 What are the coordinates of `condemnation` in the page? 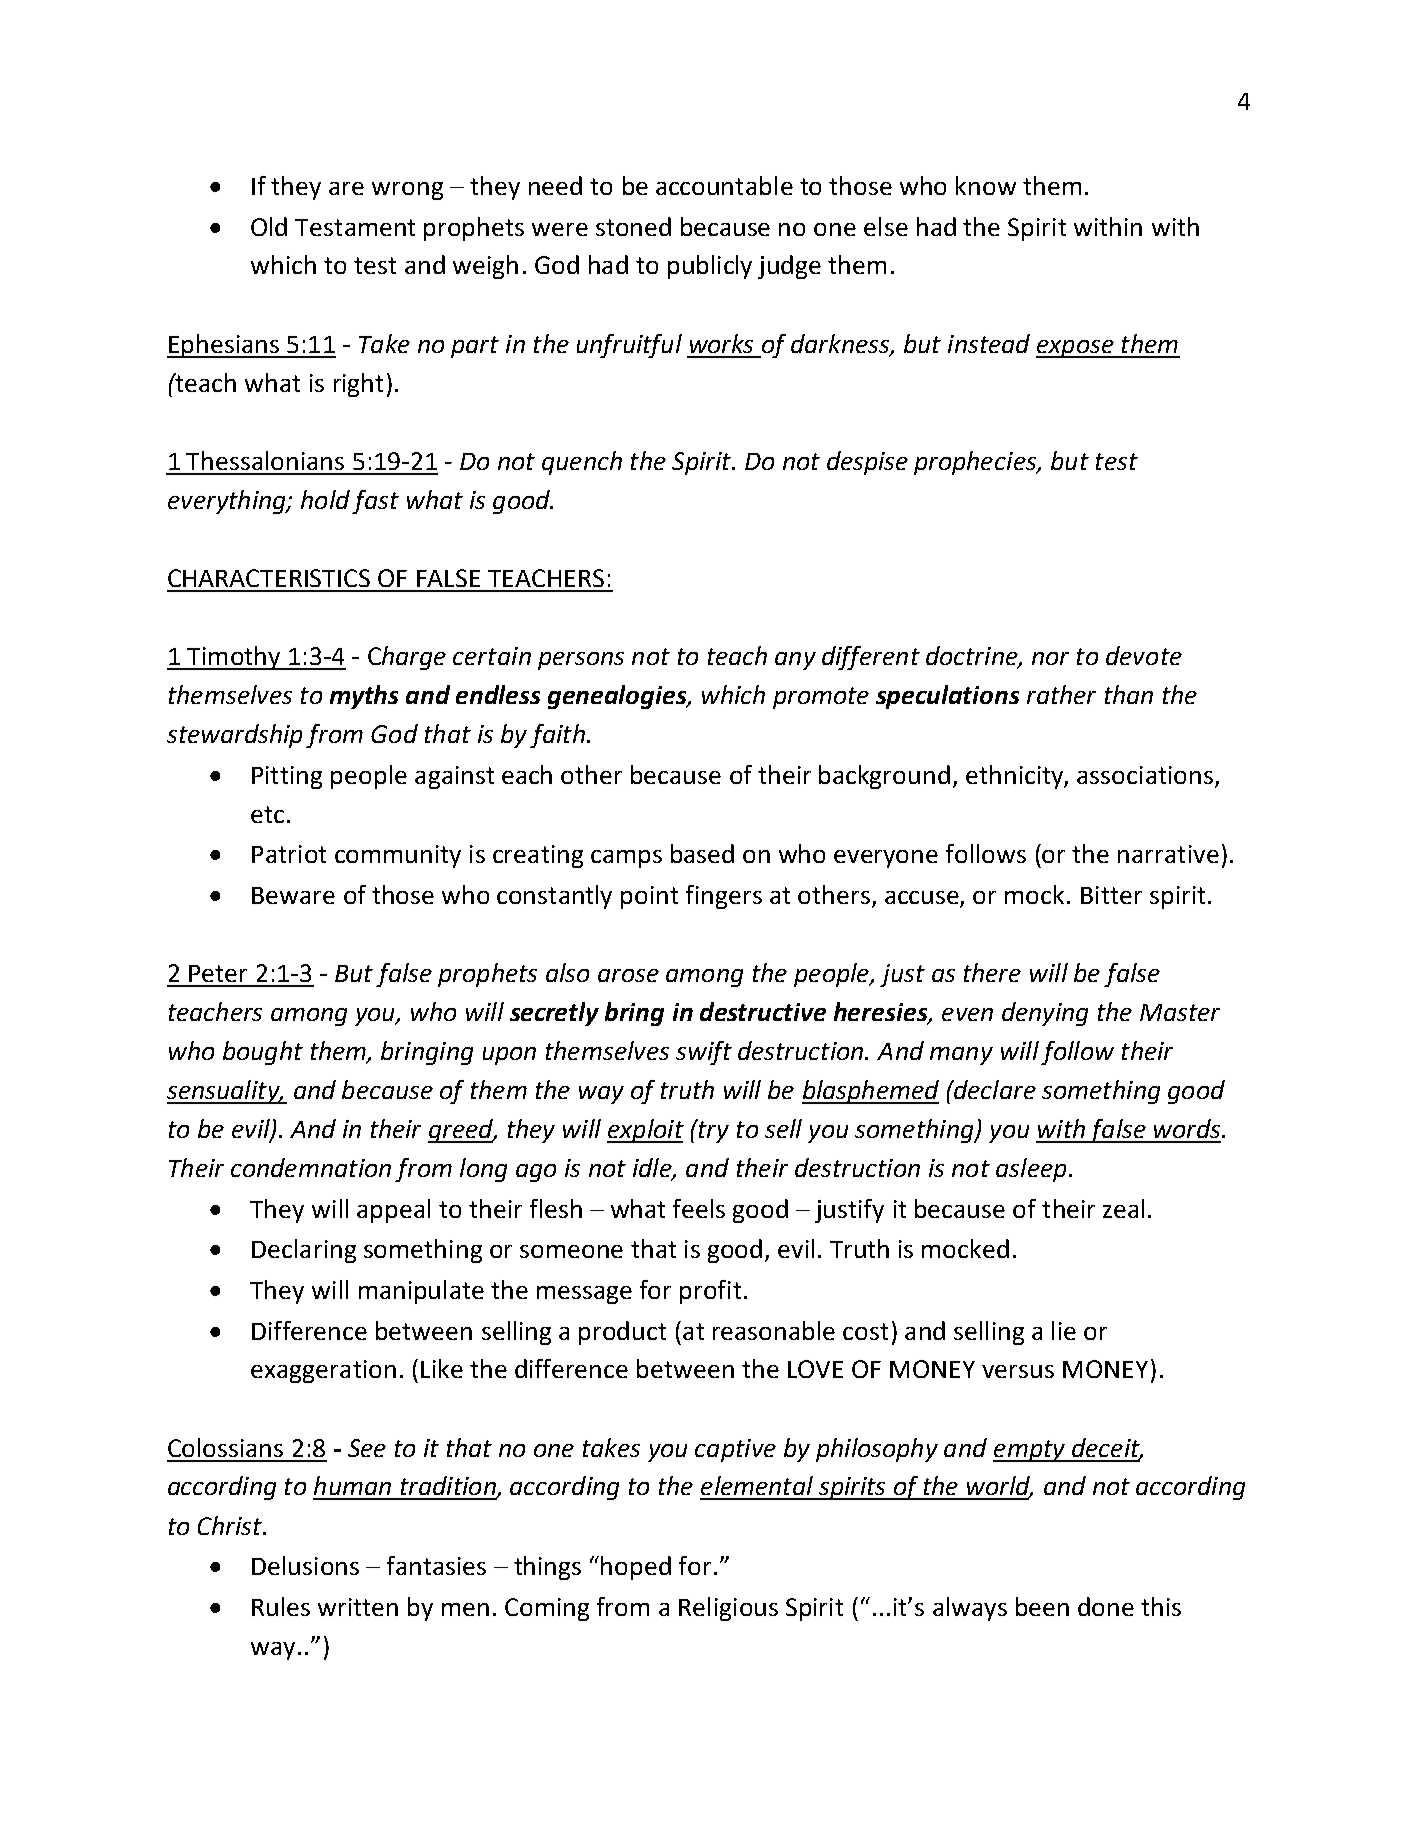 It's located at (311, 1167).
